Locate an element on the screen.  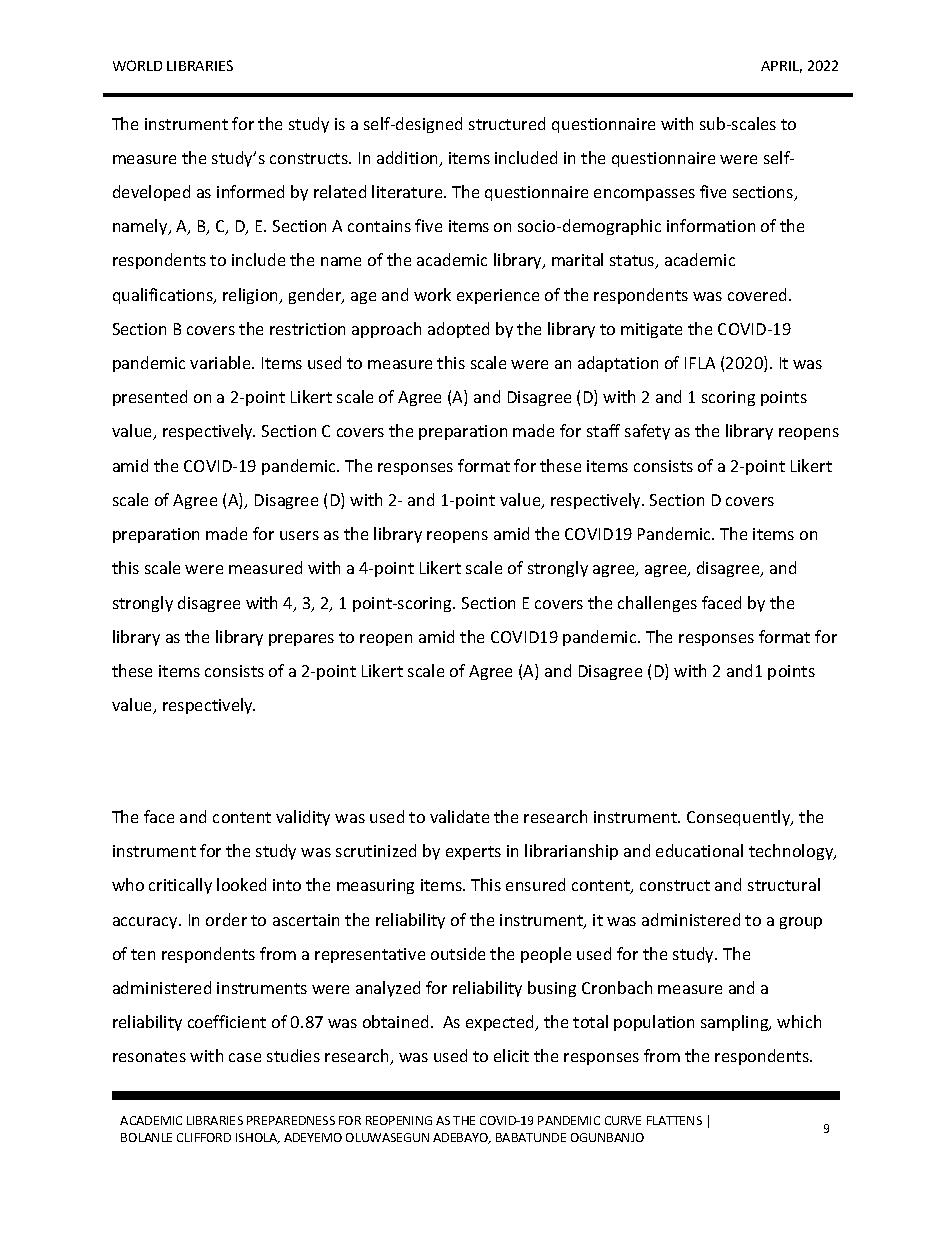
prepares is located at coordinates (301, 640).
